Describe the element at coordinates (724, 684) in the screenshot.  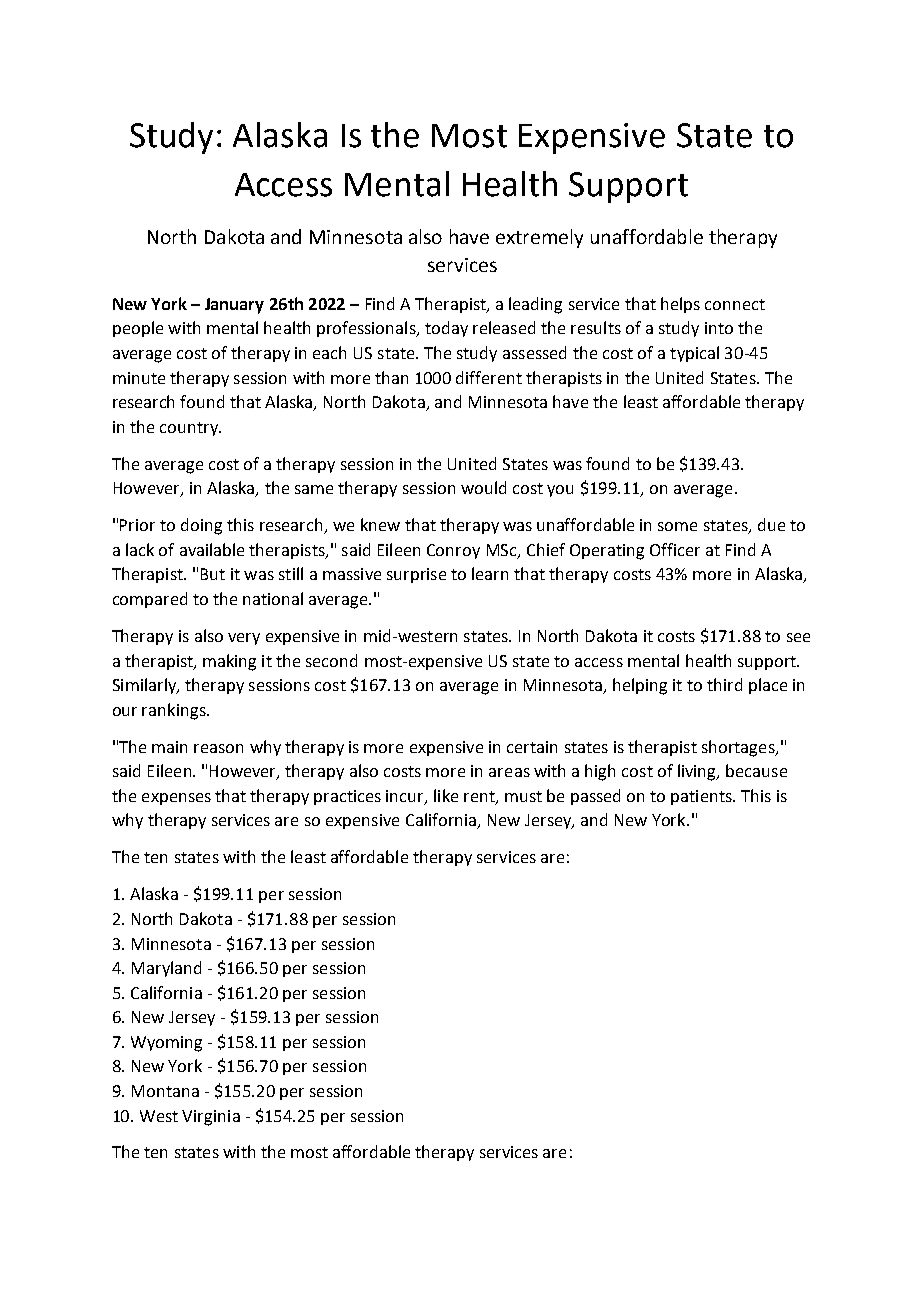
I see `third` at that location.
